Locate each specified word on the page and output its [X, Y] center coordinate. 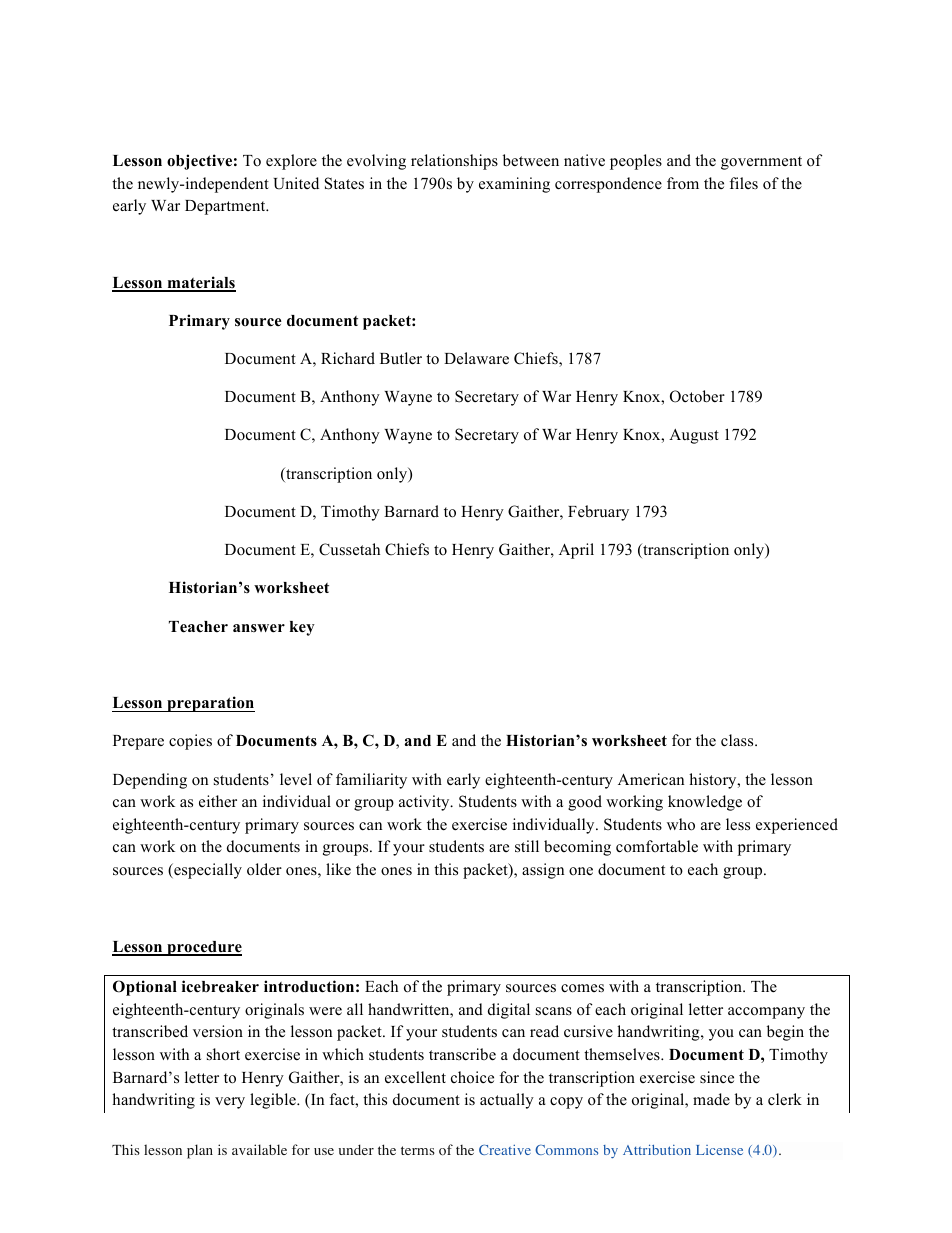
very [230, 1103]
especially [207, 871]
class [738, 740]
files [744, 183]
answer [259, 628]
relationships [454, 162]
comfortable [657, 846]
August [694, 436]
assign [543, 871]
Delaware [476, 358]
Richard [348, 358]
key [302, 628]
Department [226, 207]
